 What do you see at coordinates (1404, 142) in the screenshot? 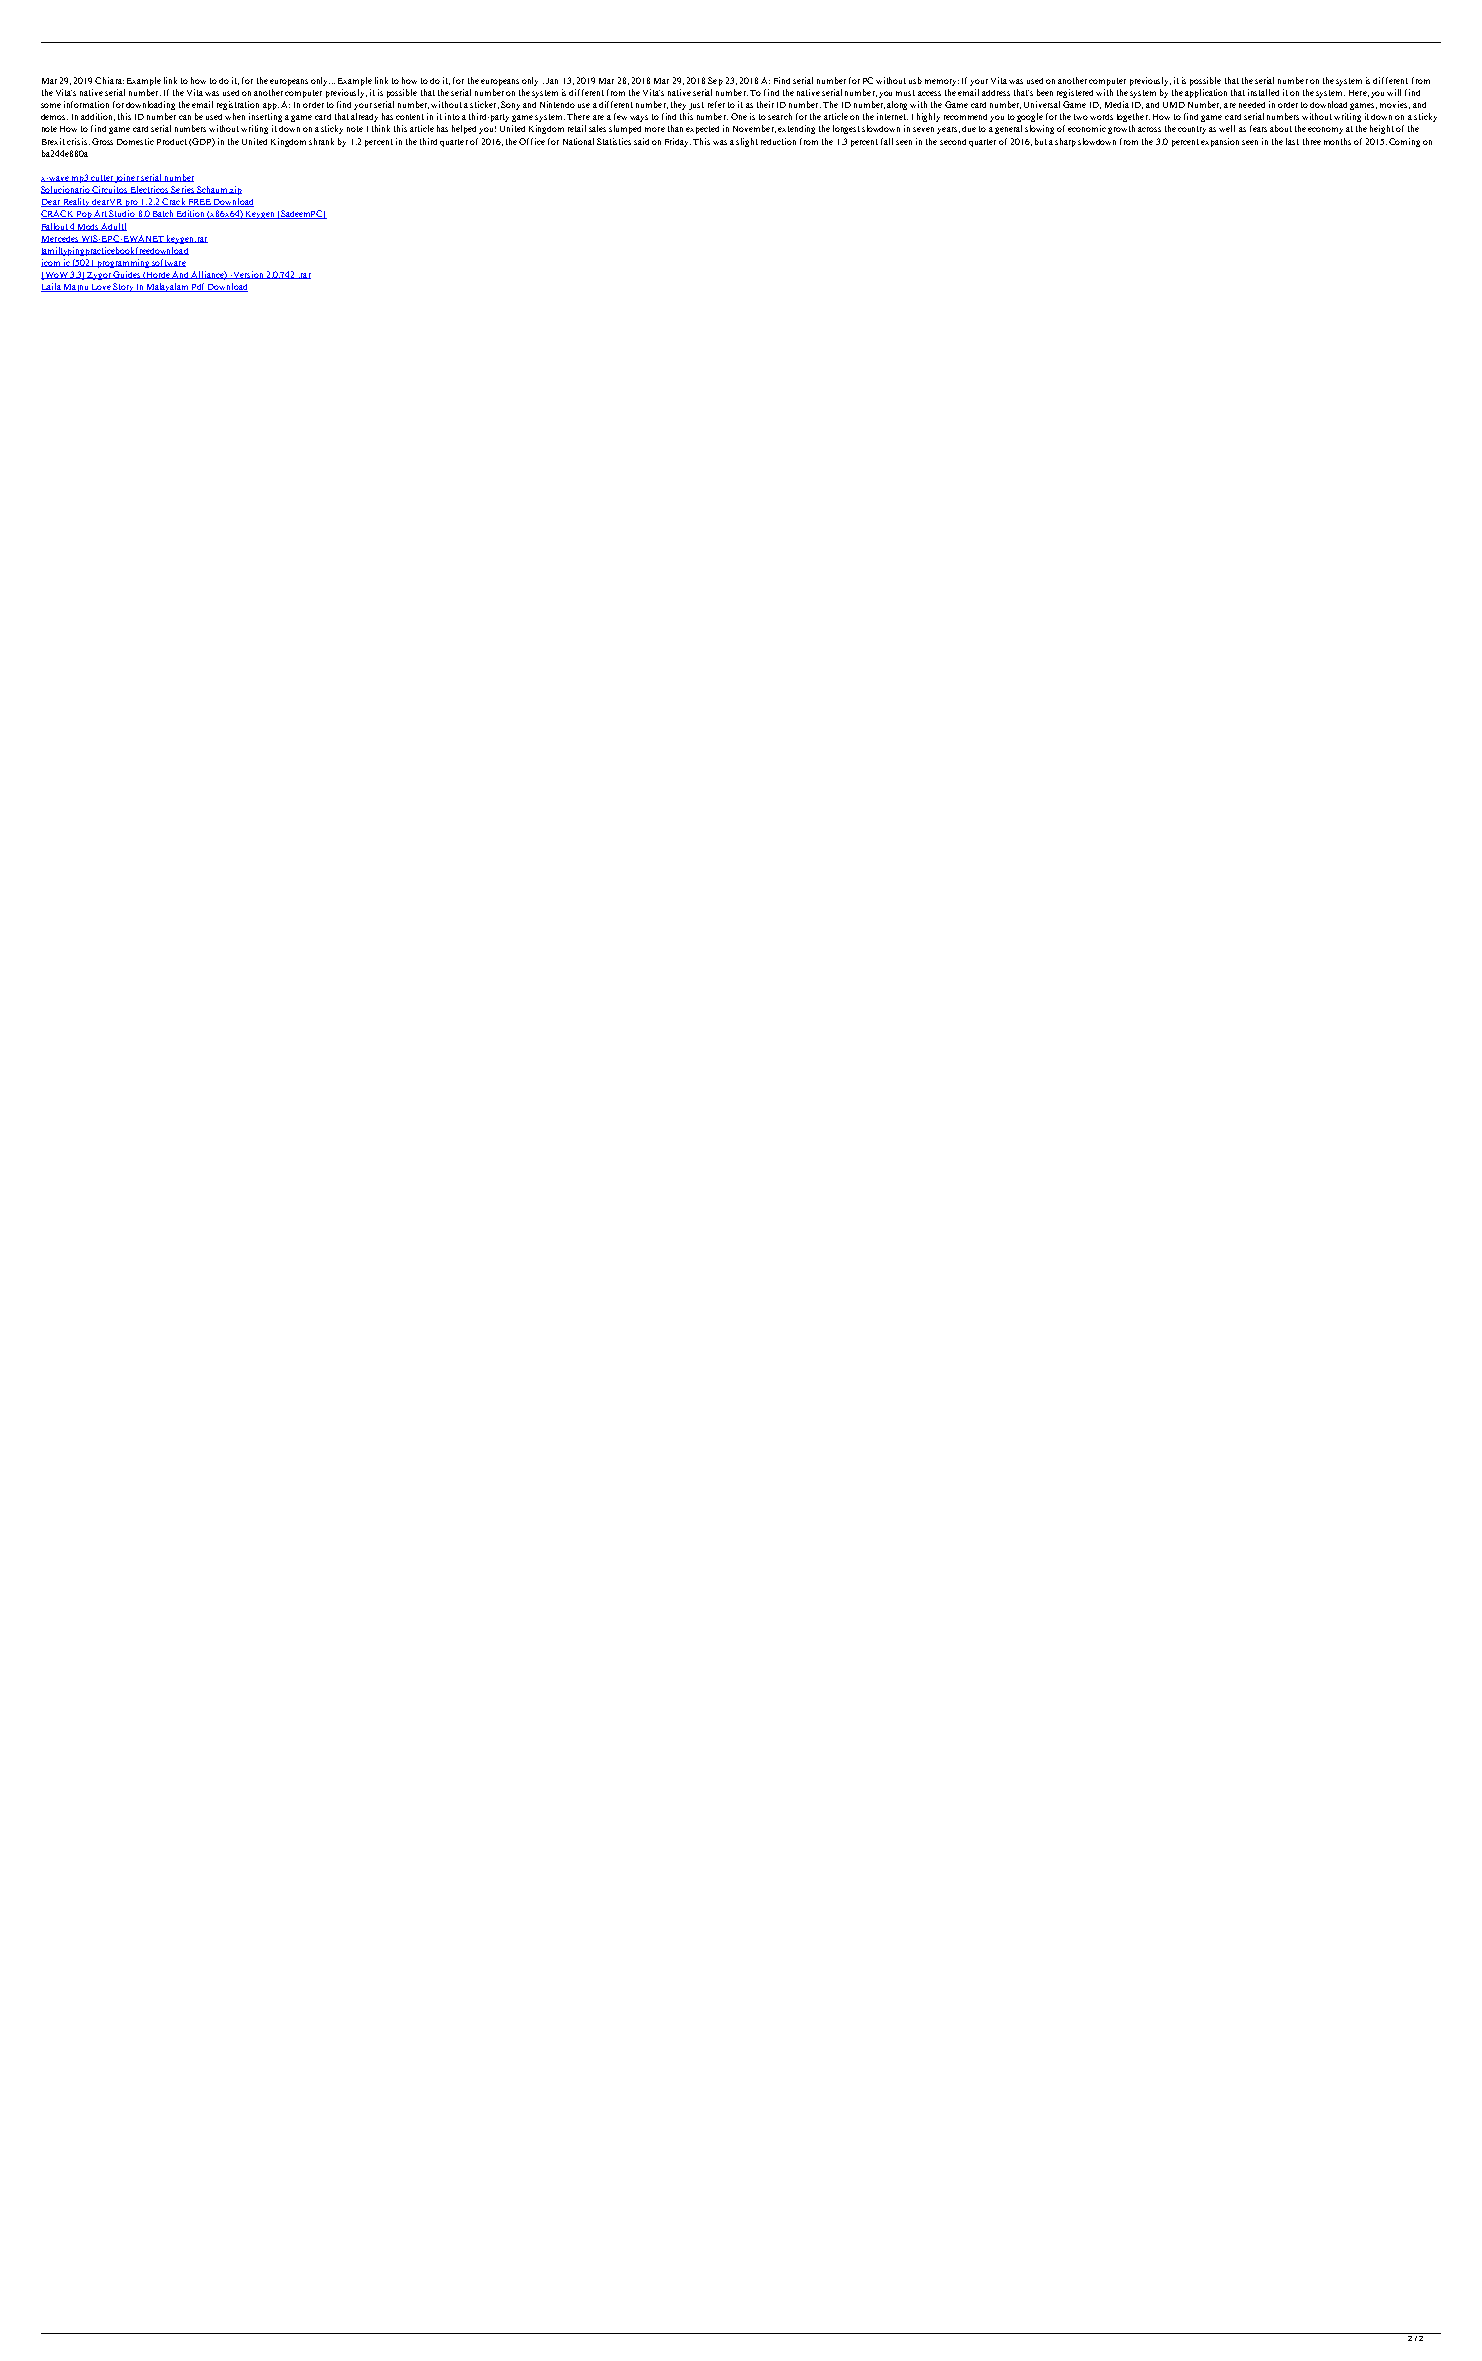
I see `Coming` at bounding box center [1404, 142].
